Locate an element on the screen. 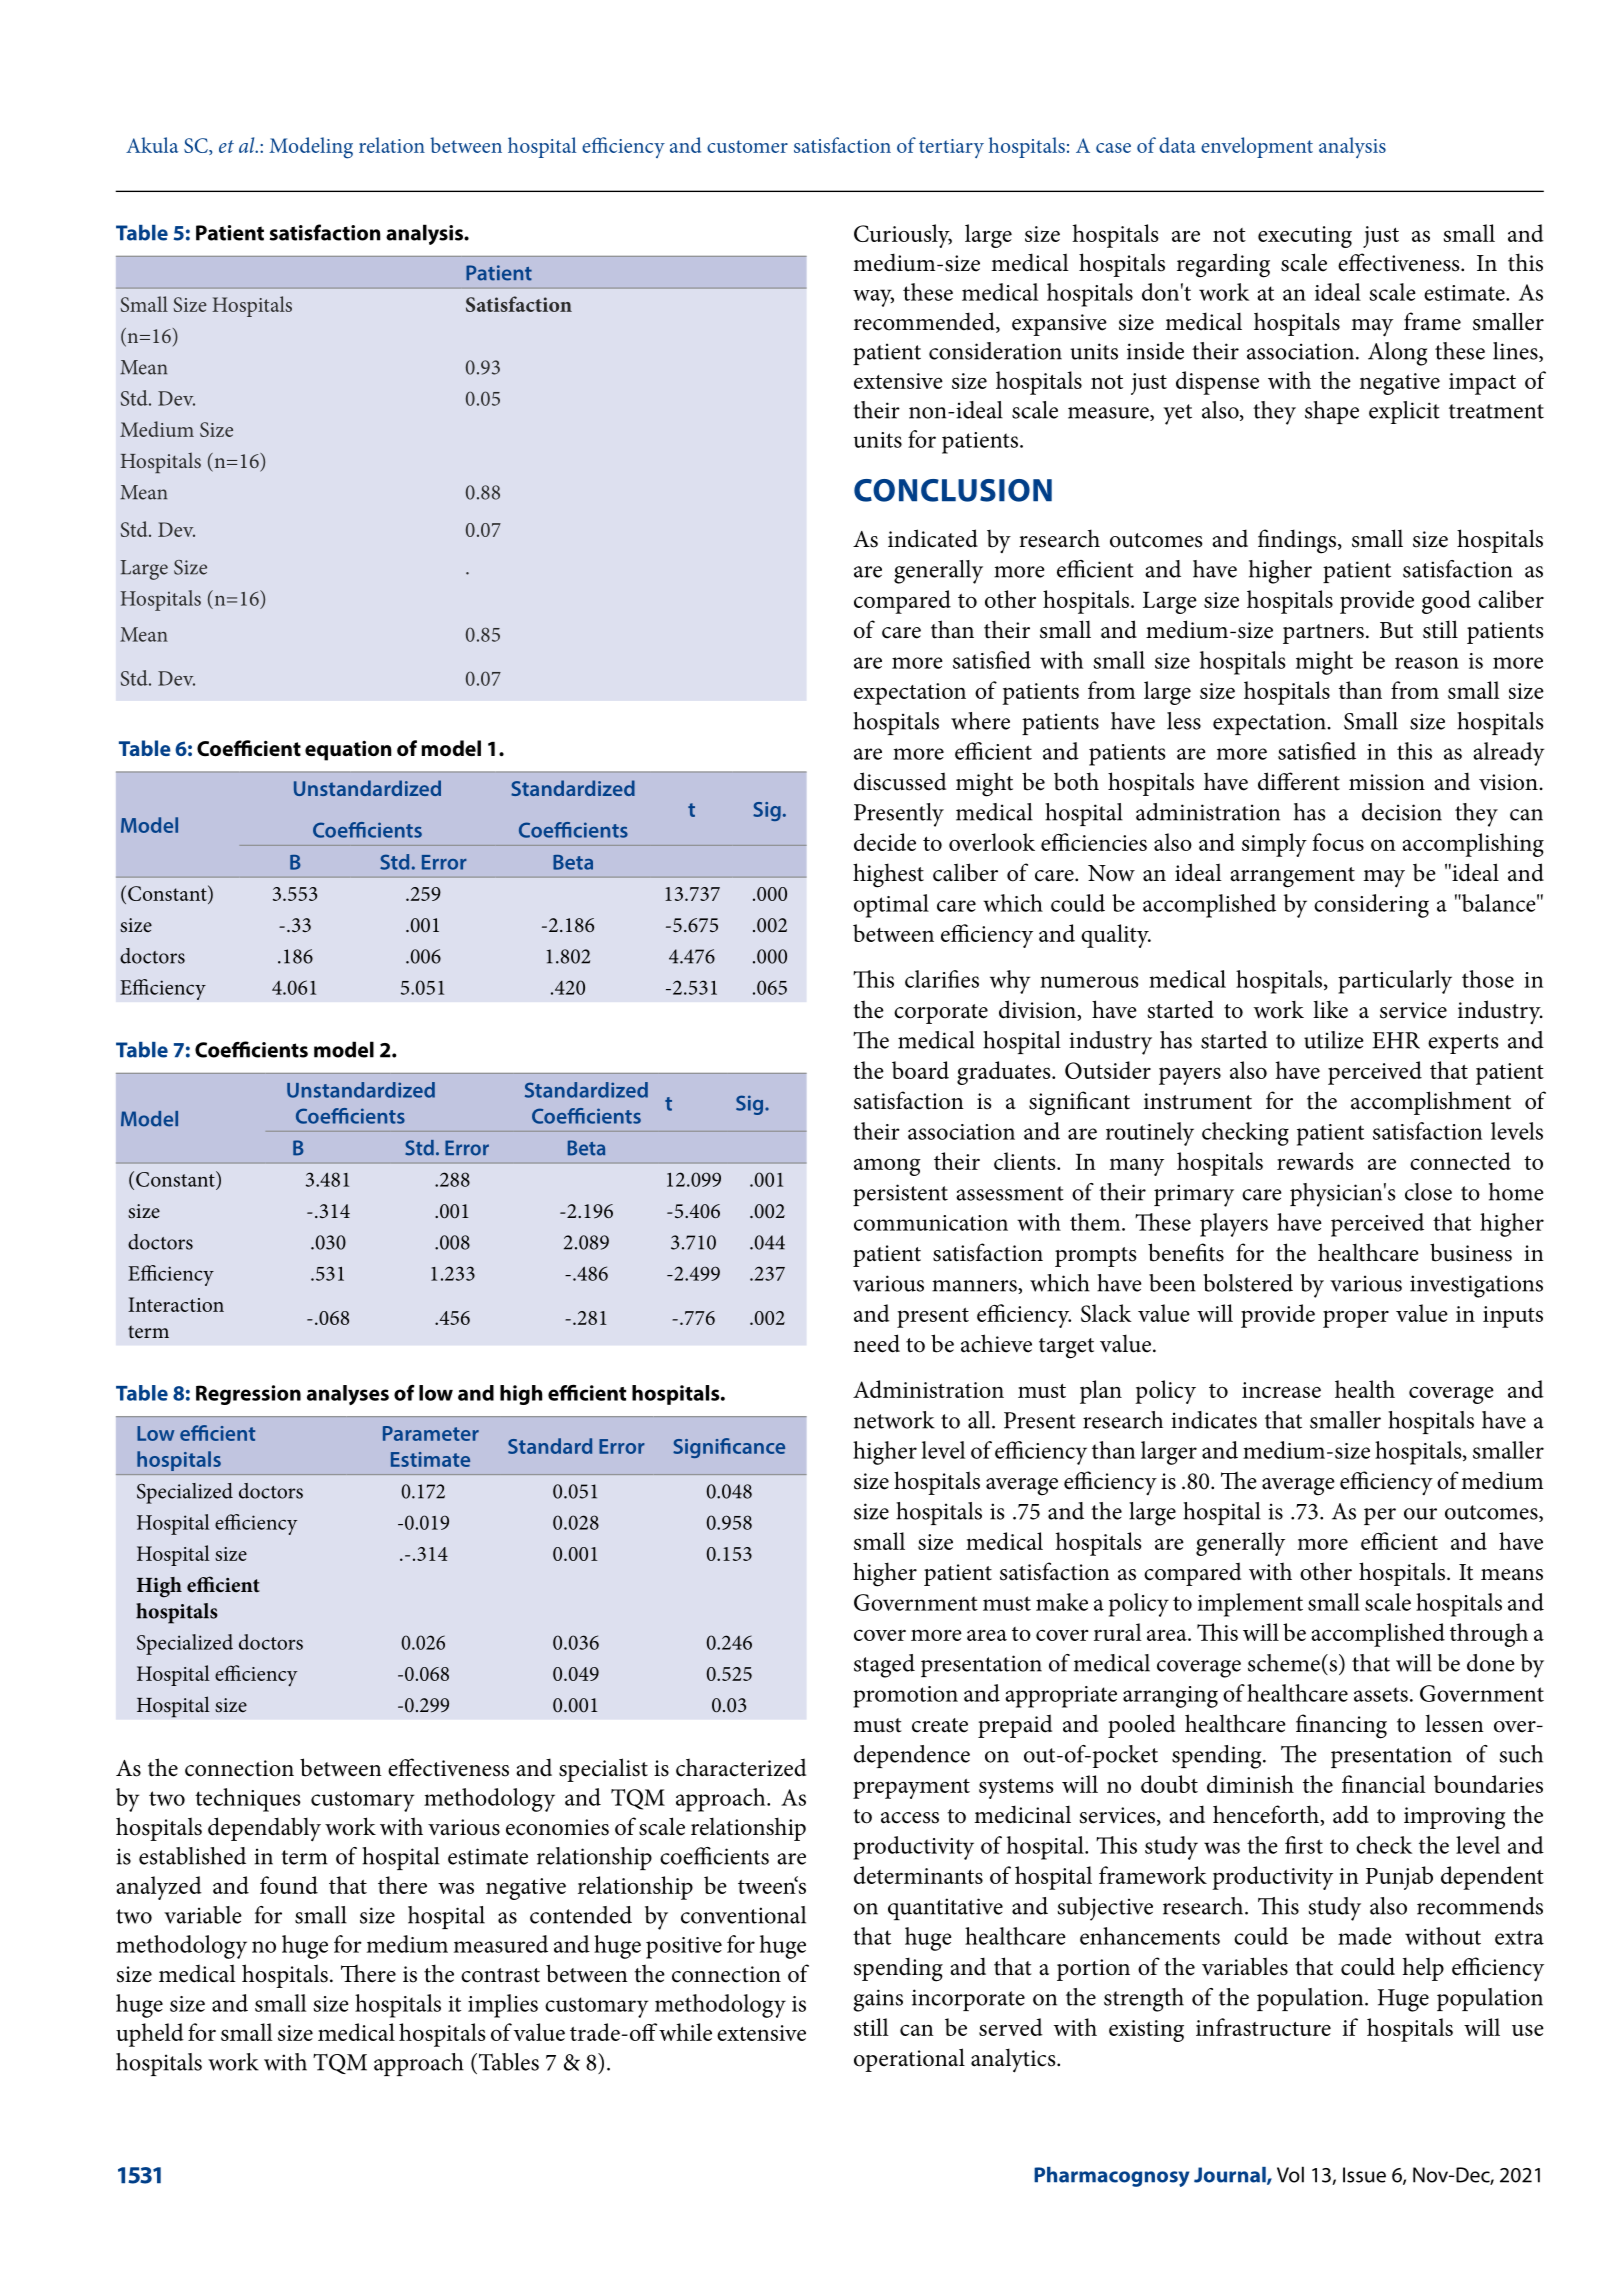 The width and height of the screenshot is (1621, 2293). executing is located at coordinates (1305, 237).
